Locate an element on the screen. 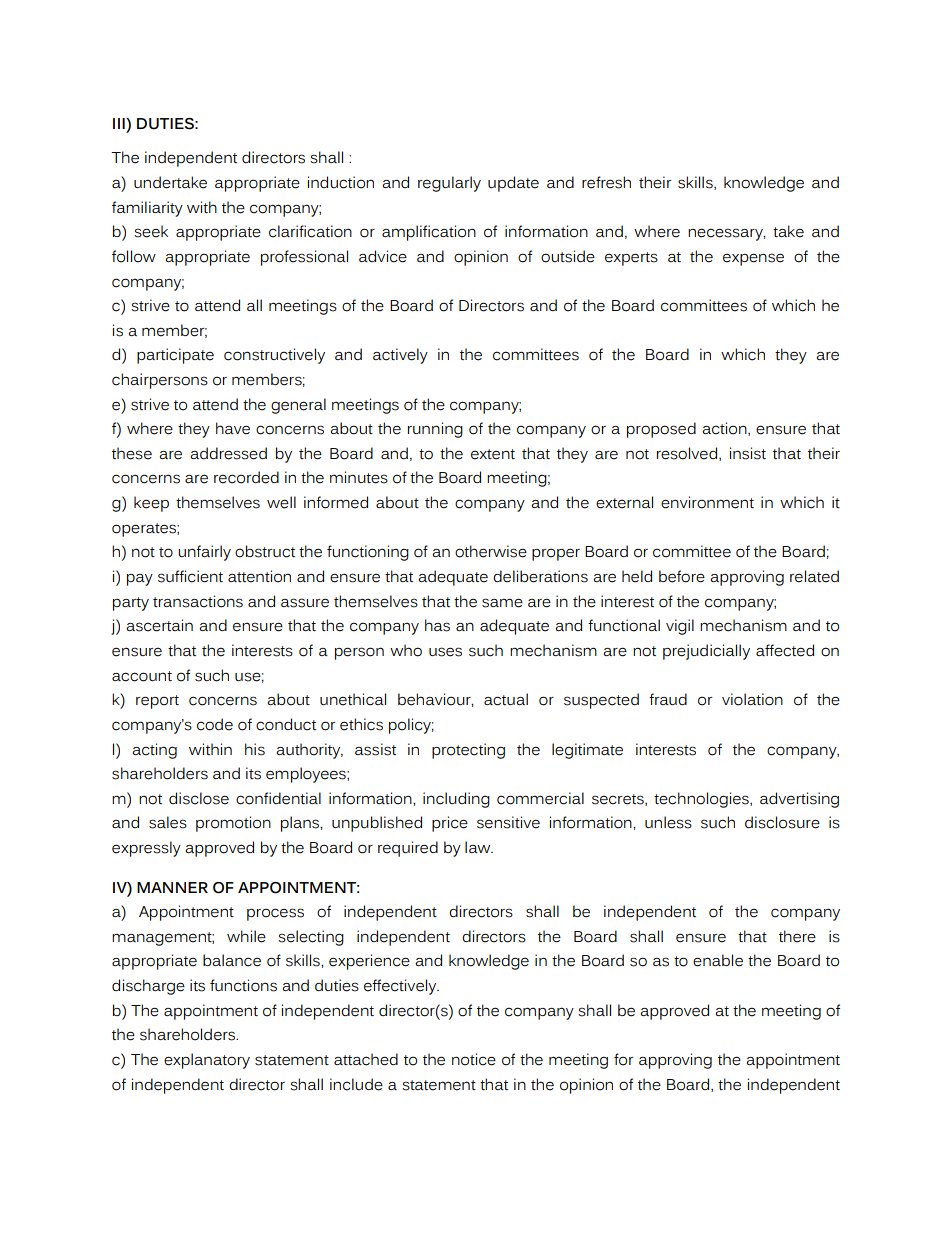  same is located at coordinates (502, 603).
